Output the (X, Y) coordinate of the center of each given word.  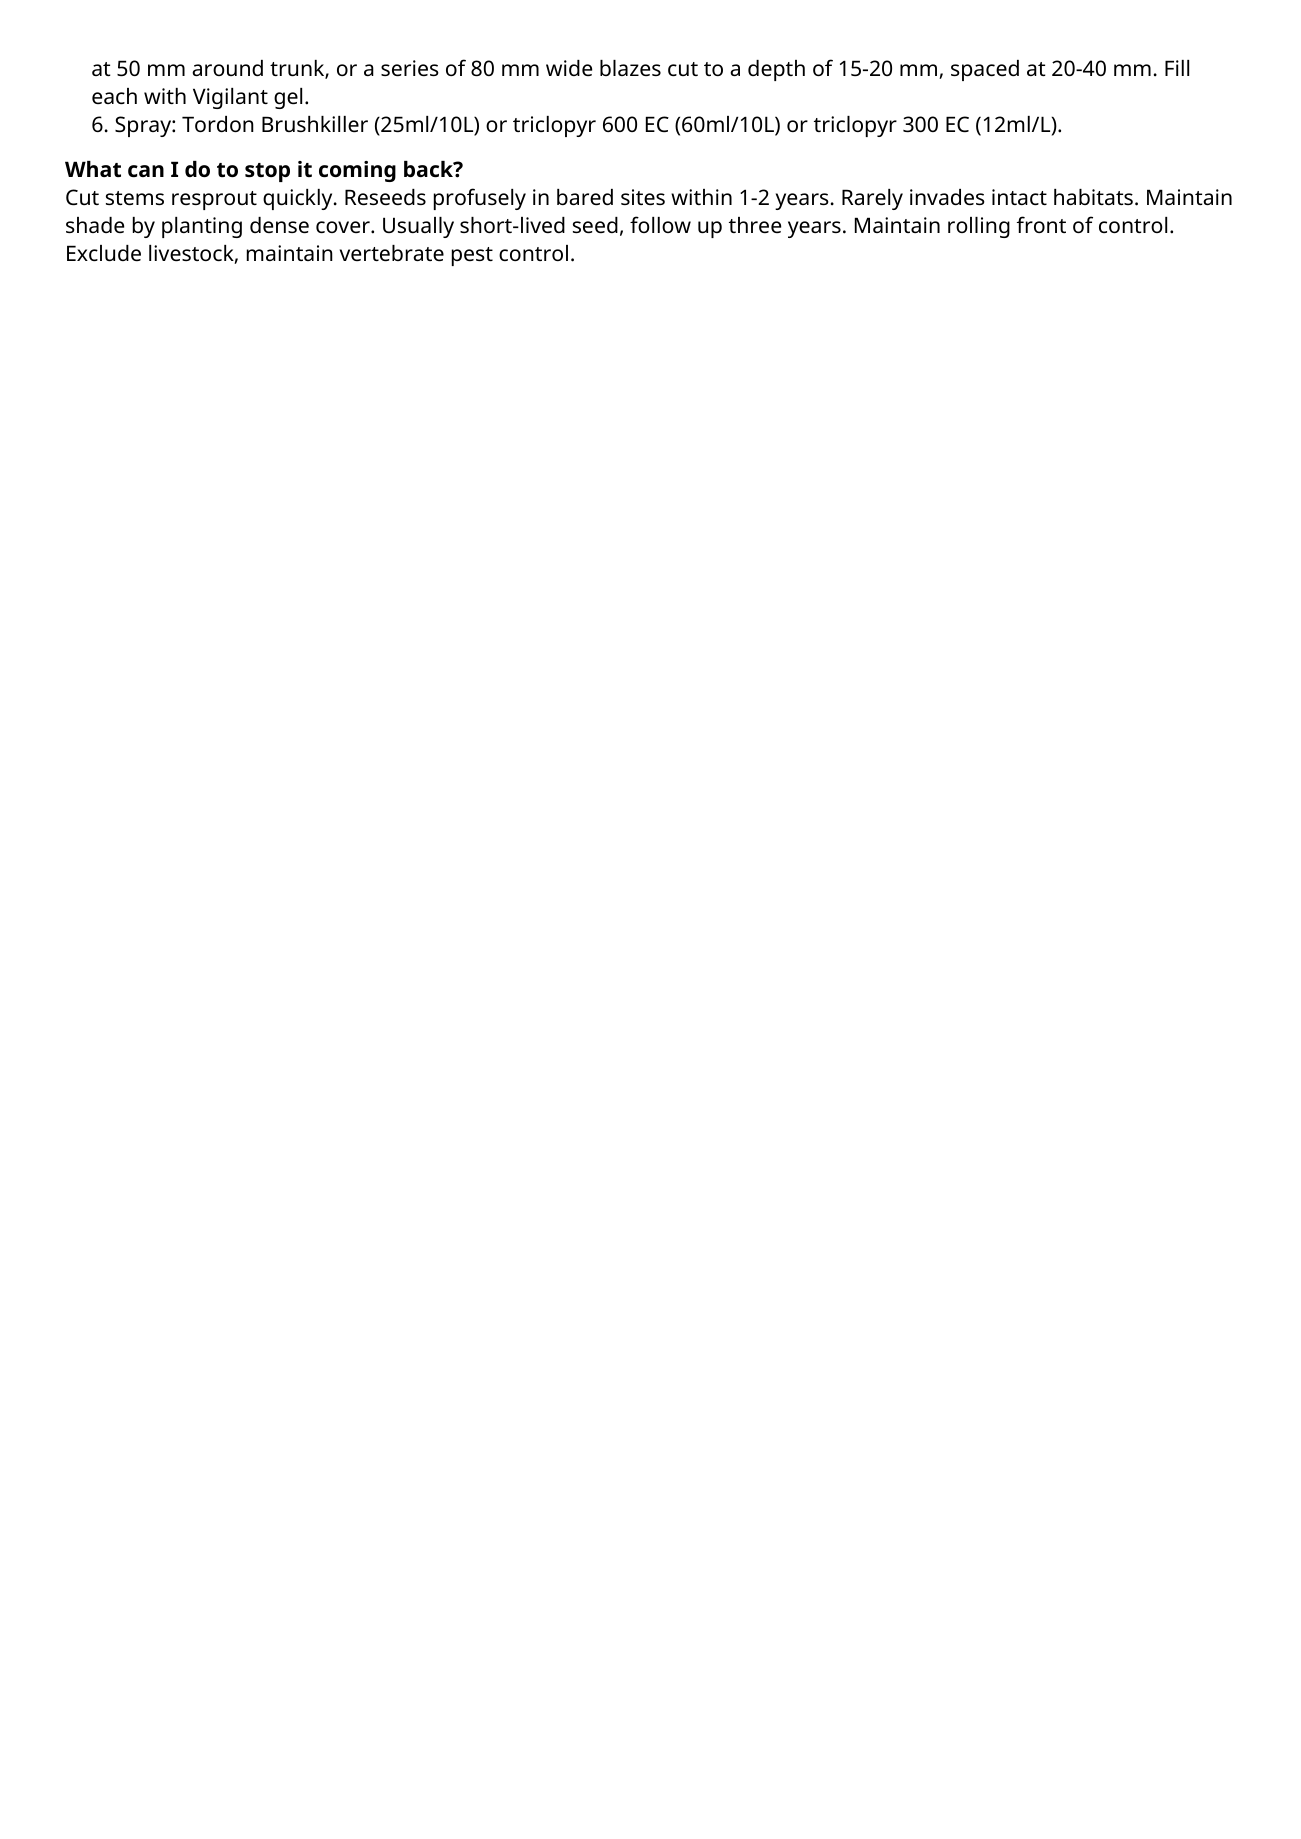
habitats (1093, 197)
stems (135, 198)
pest (472, 256)
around (227, 68)
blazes (630, 68)
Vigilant (230, 98)
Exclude (104, 253)
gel (288, 98)
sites (643, 197)
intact (1019, 197)
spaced (985, 70)
